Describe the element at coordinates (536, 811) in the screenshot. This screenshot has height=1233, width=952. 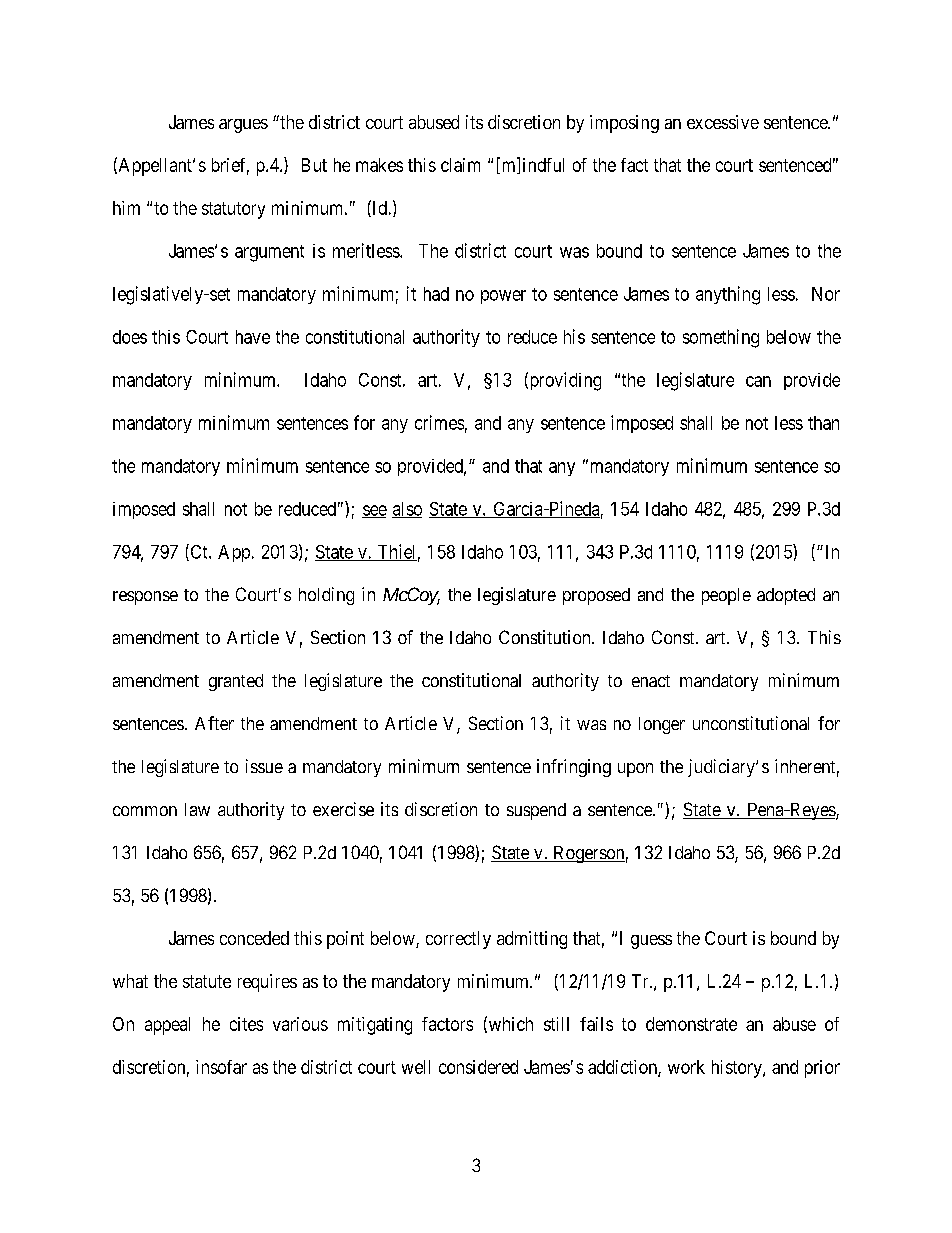
I see `suspend` at that location.
